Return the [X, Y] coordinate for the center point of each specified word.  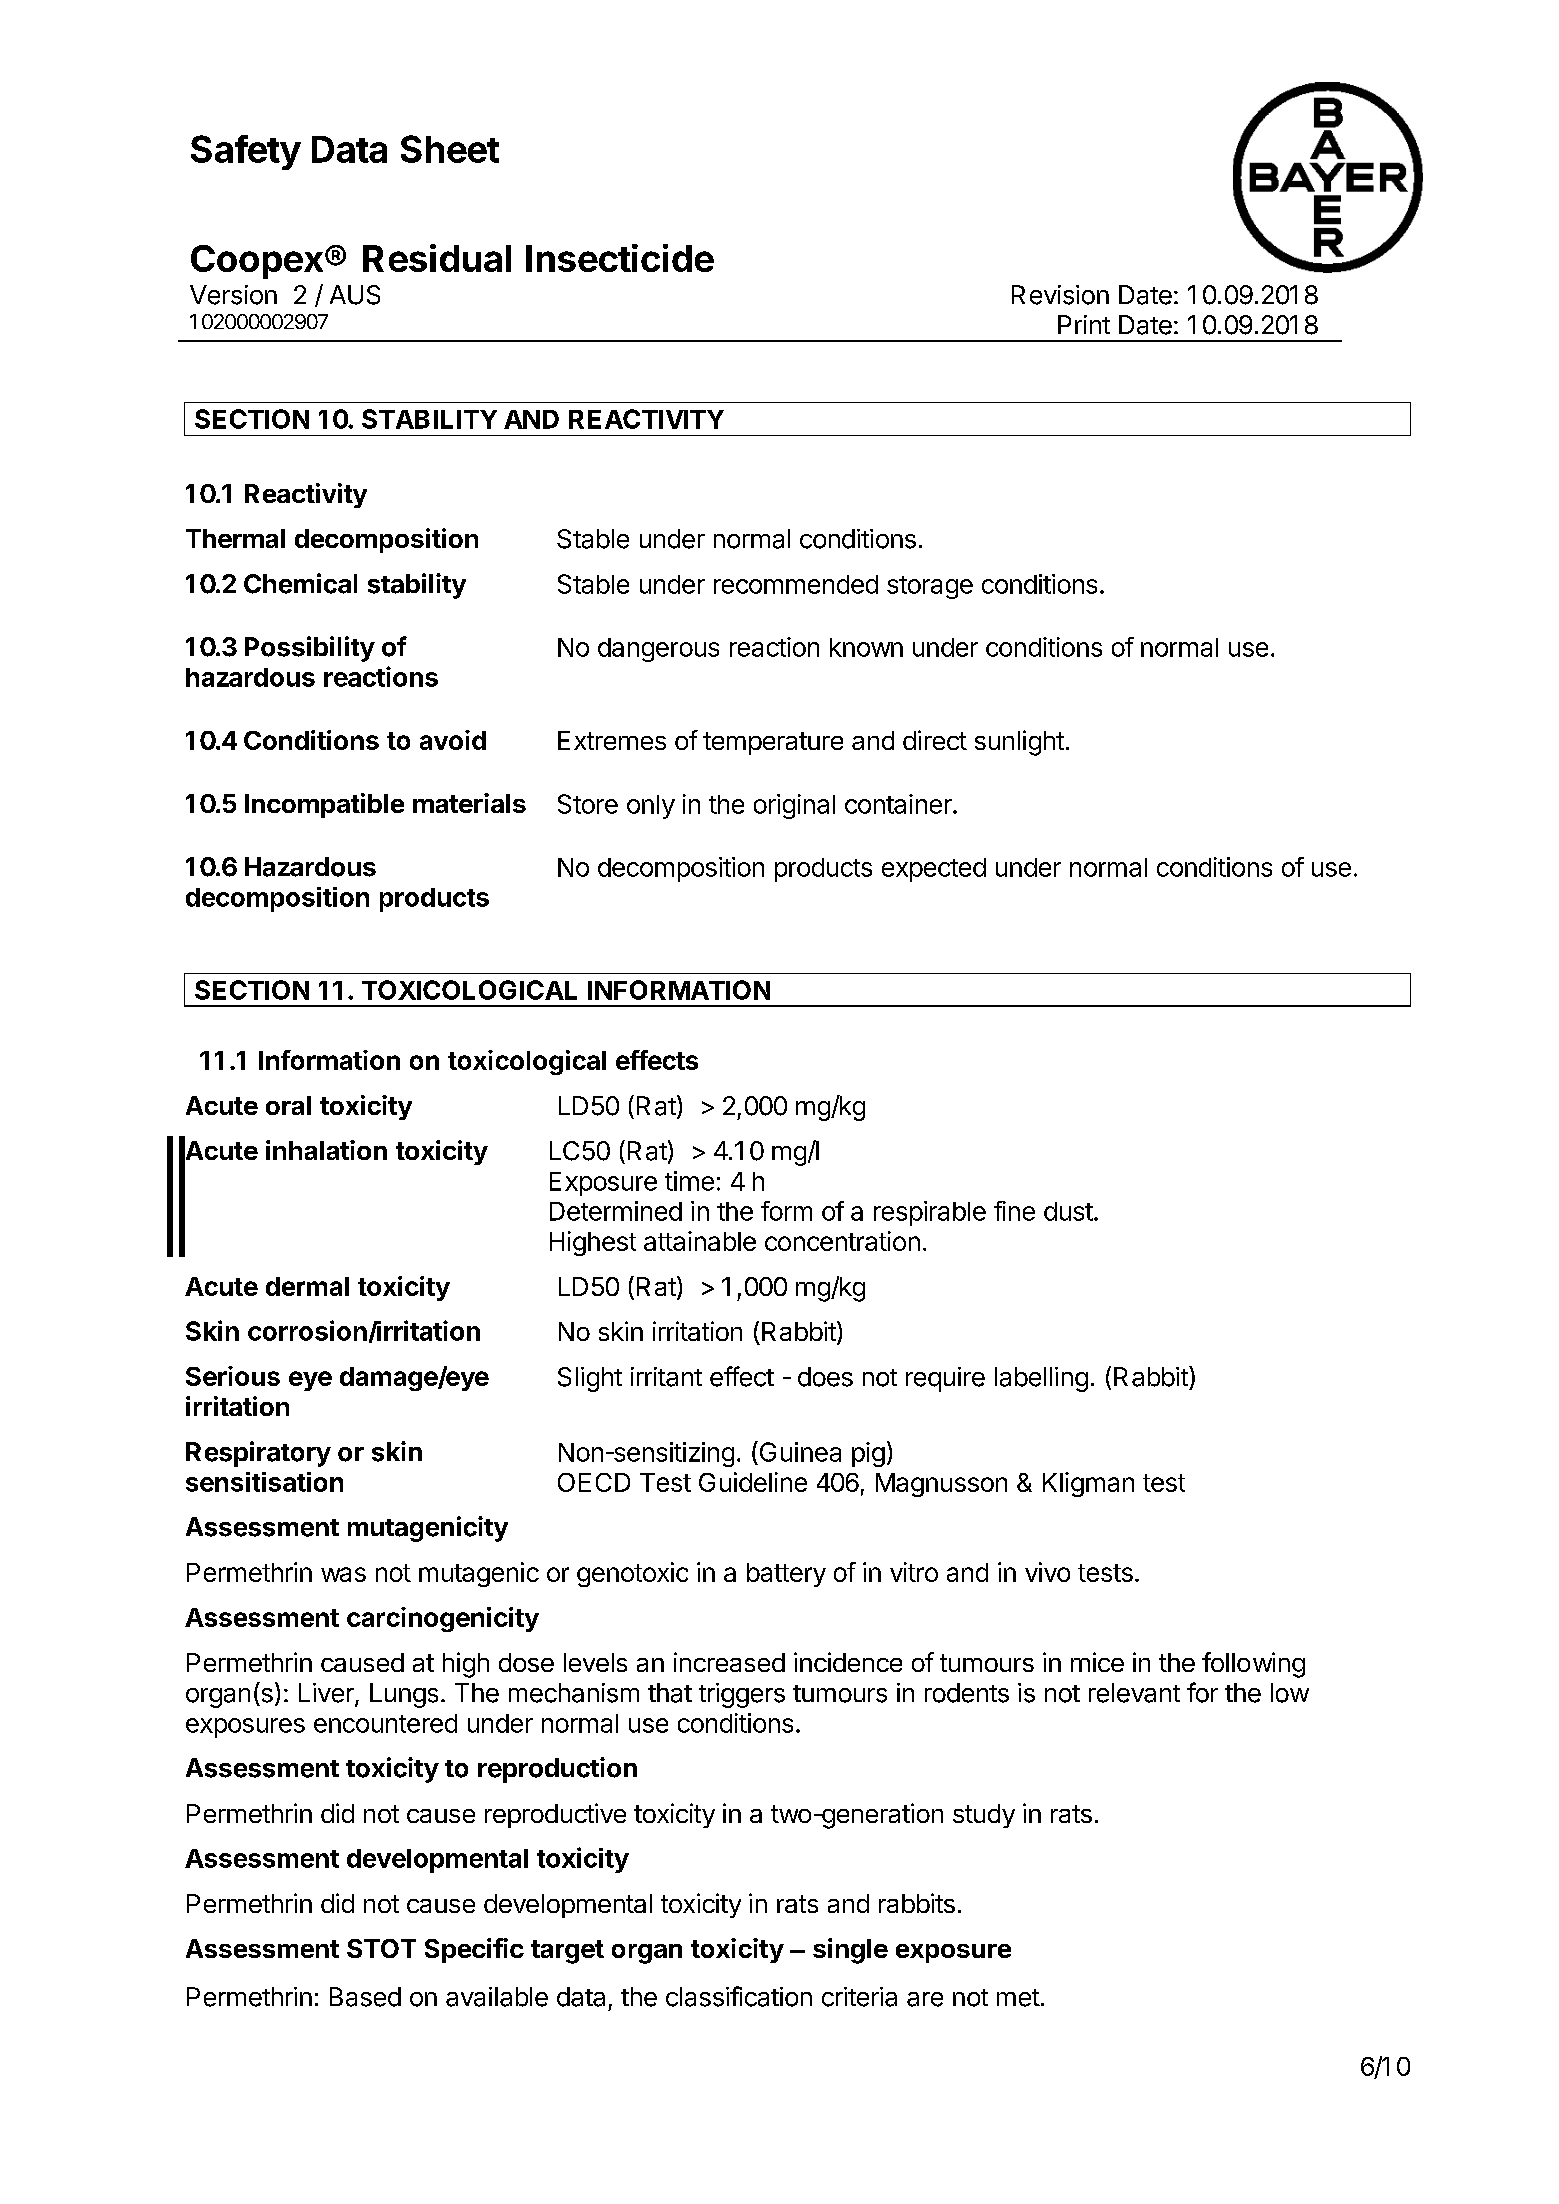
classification [739, 1996]
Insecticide [620, 258]
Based [365, 1997]
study [984, 1816]
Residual [437, 258]
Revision [1060, 295]
